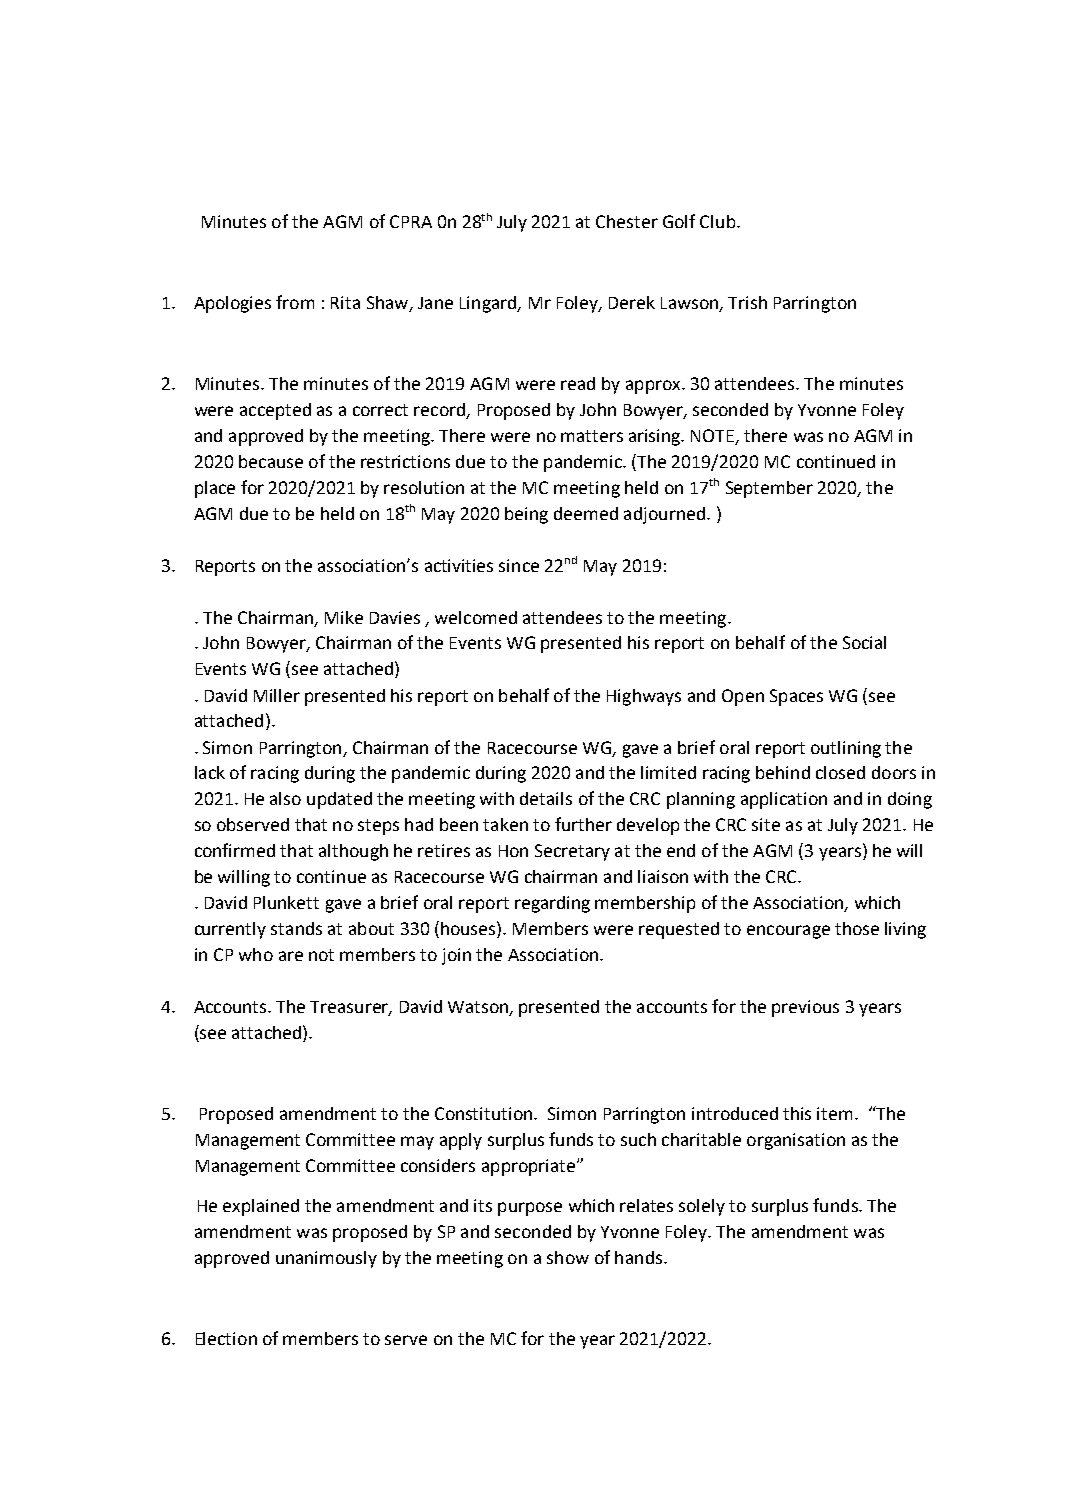  What do you see at coordinates (864, 642) in the page?
I see `Social` at bounding box center [864, 642].
